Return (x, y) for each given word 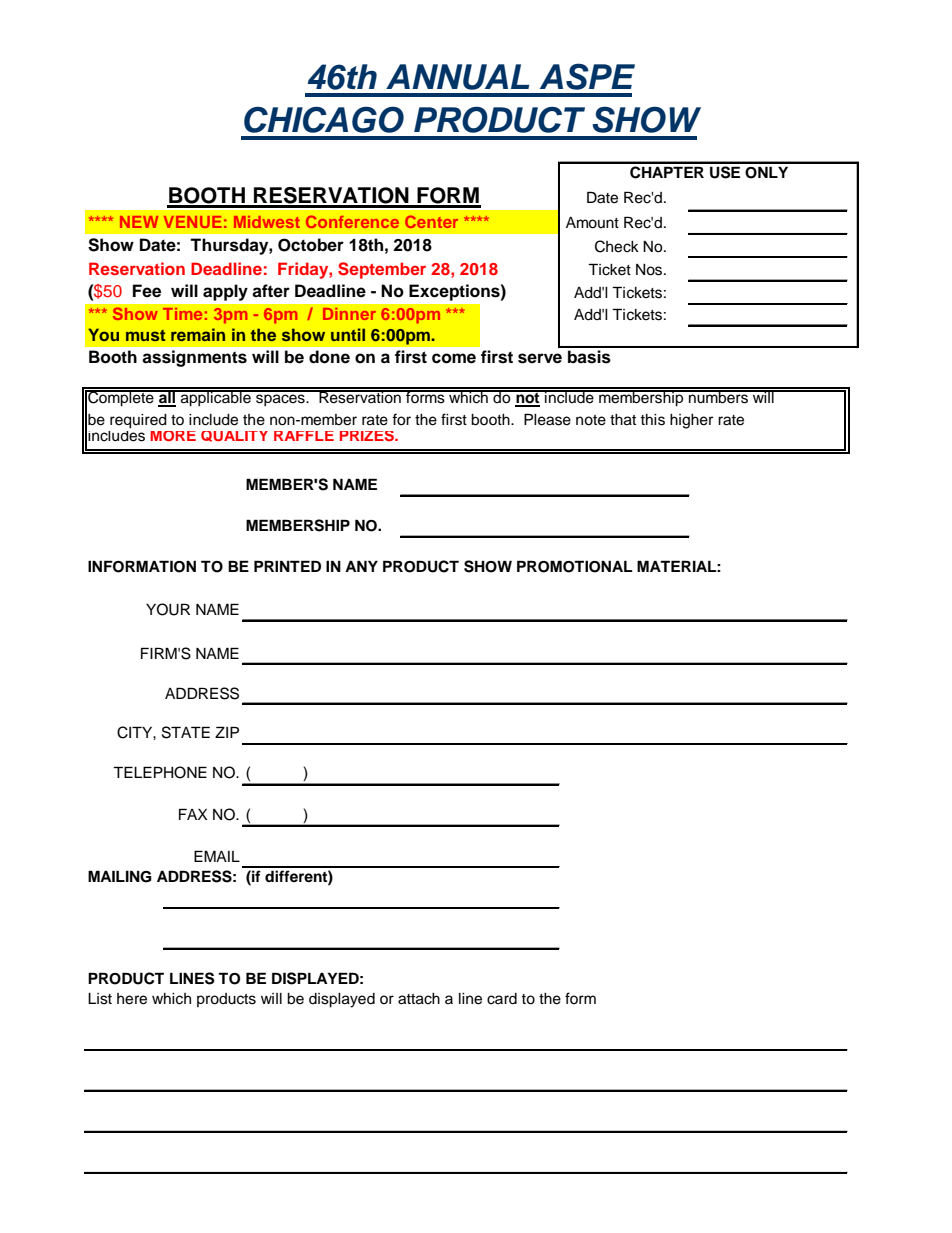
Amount (592, 223)
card (502, 999)
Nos (650, 270)
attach (419, 999)
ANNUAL (458, 77)
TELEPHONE (160, 772)
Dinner (349, 314)
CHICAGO (324, 119)
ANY (361, 566)
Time (182, 314)
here (132, 999)
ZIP (227, 732)
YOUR (168, 609)
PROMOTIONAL (574, 566)
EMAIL (217, 856)
